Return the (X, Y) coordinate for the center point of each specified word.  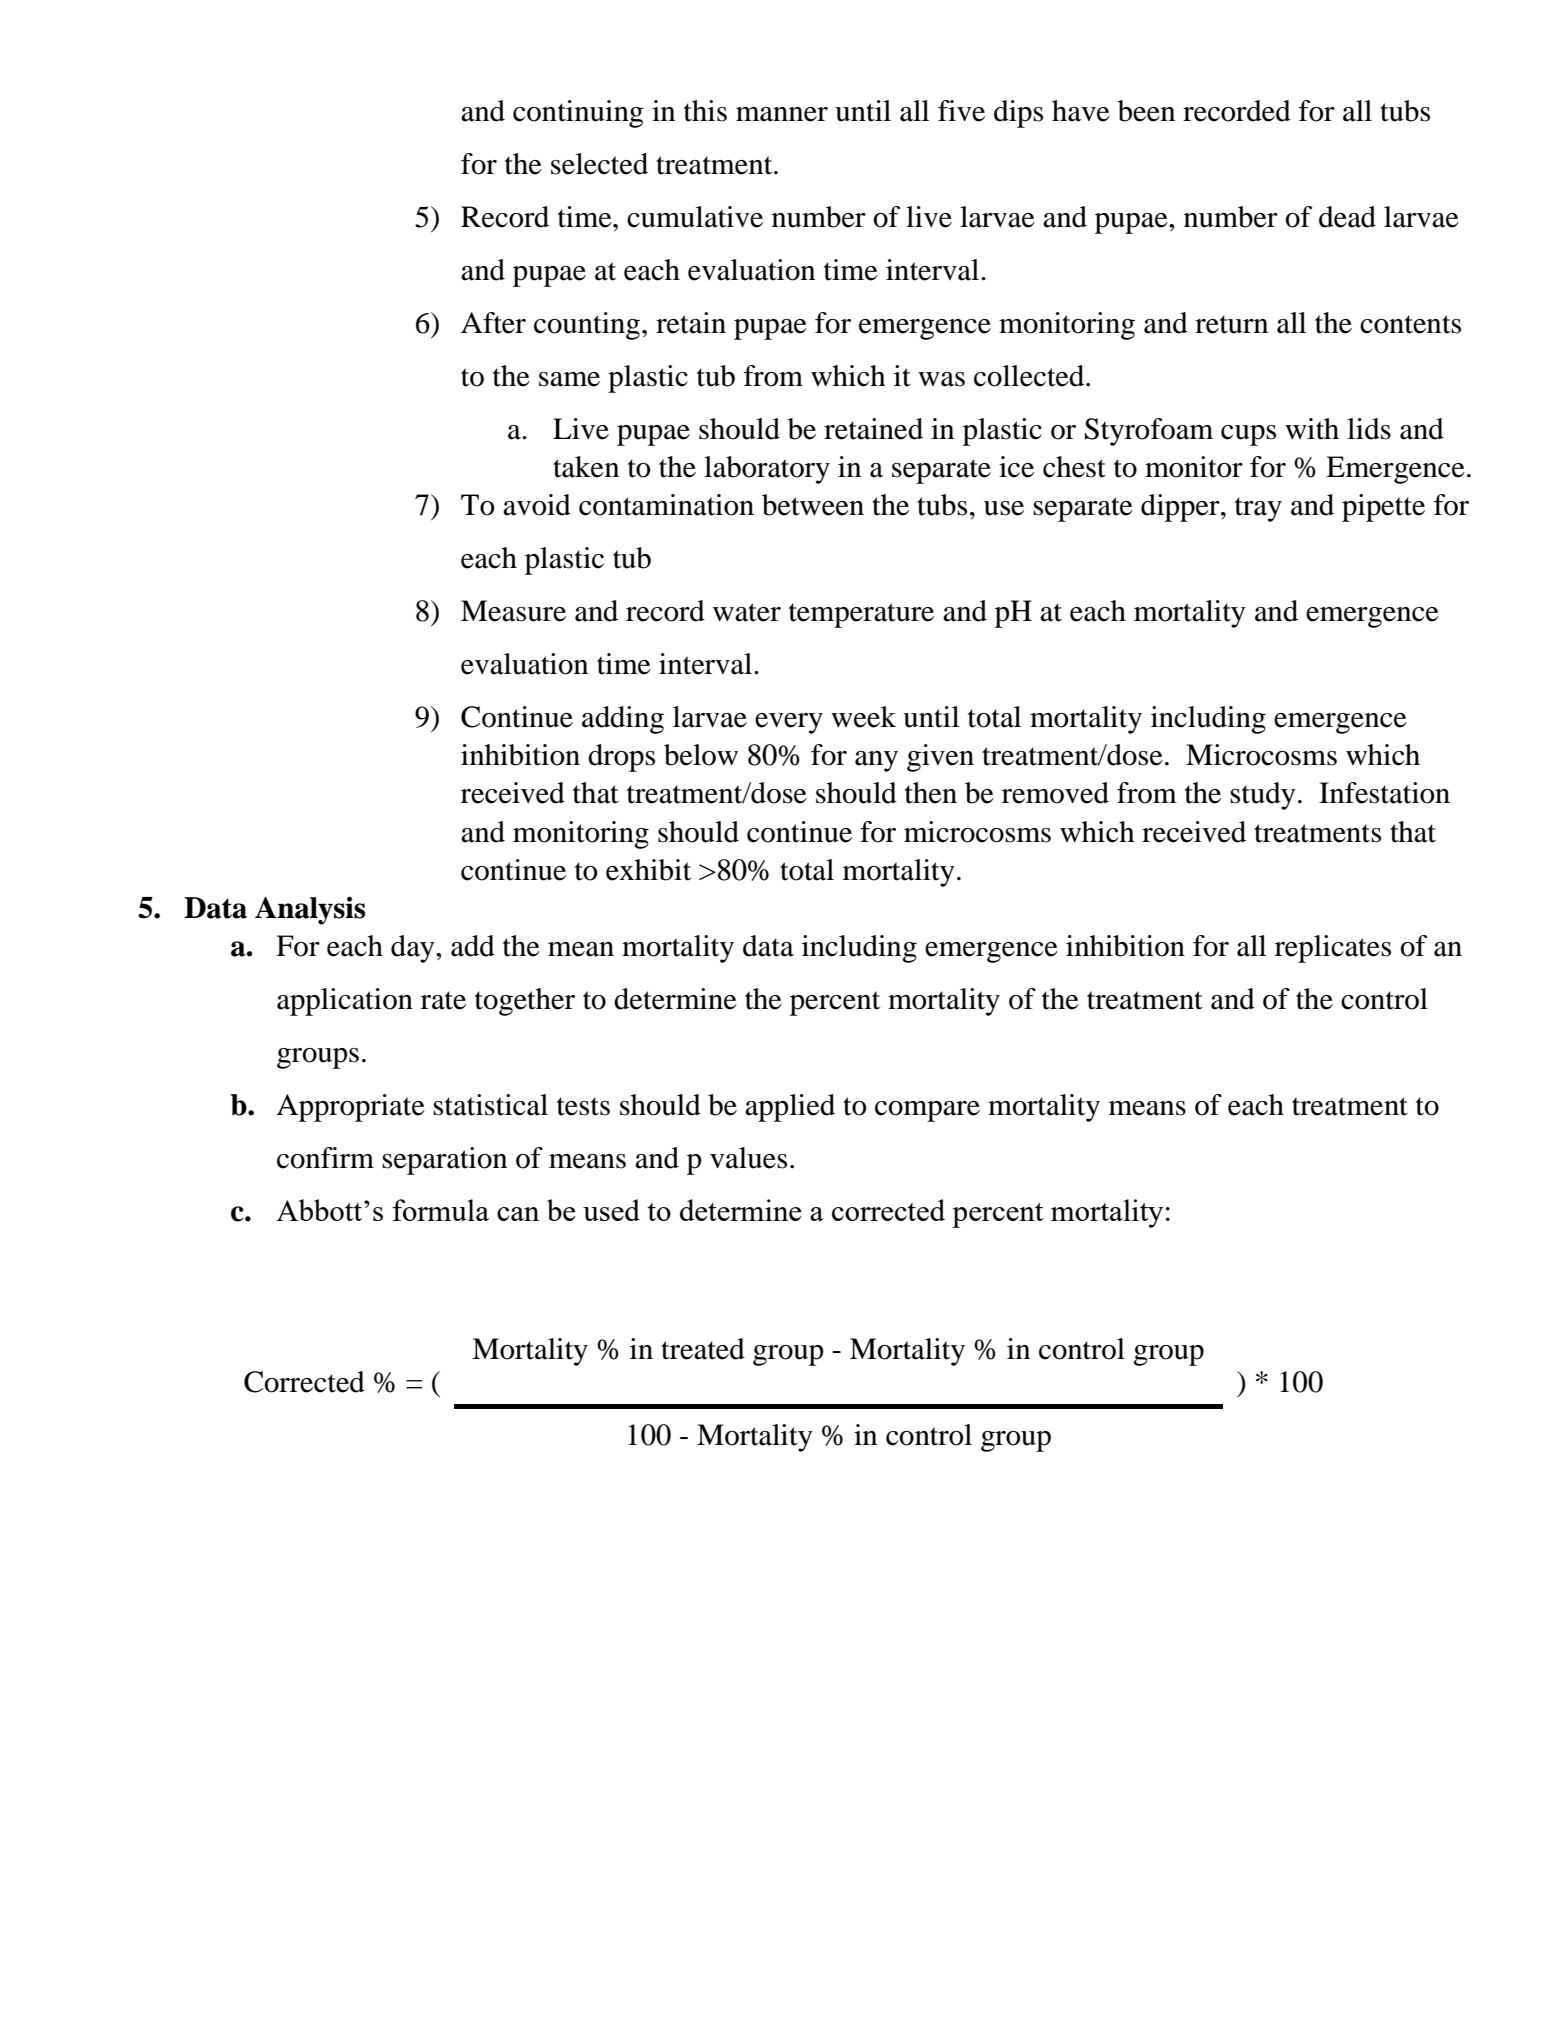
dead (1347, 217)
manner (782, 114)
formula (440, 1210)
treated (703, 1349)
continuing (578, 114)
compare (927, 1111)
